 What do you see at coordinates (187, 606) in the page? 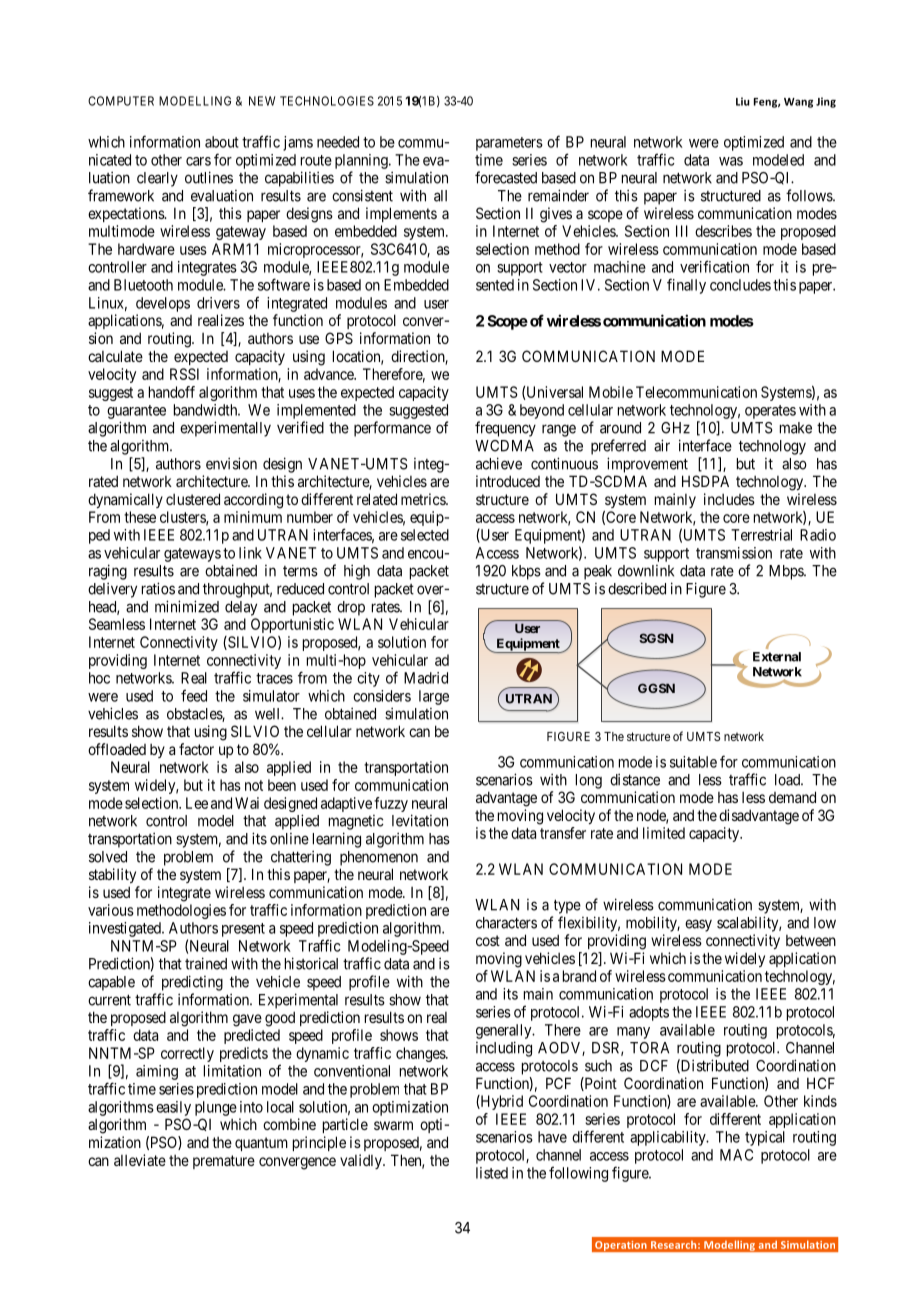
I see `minimized` at bounding box center [187, 606].
